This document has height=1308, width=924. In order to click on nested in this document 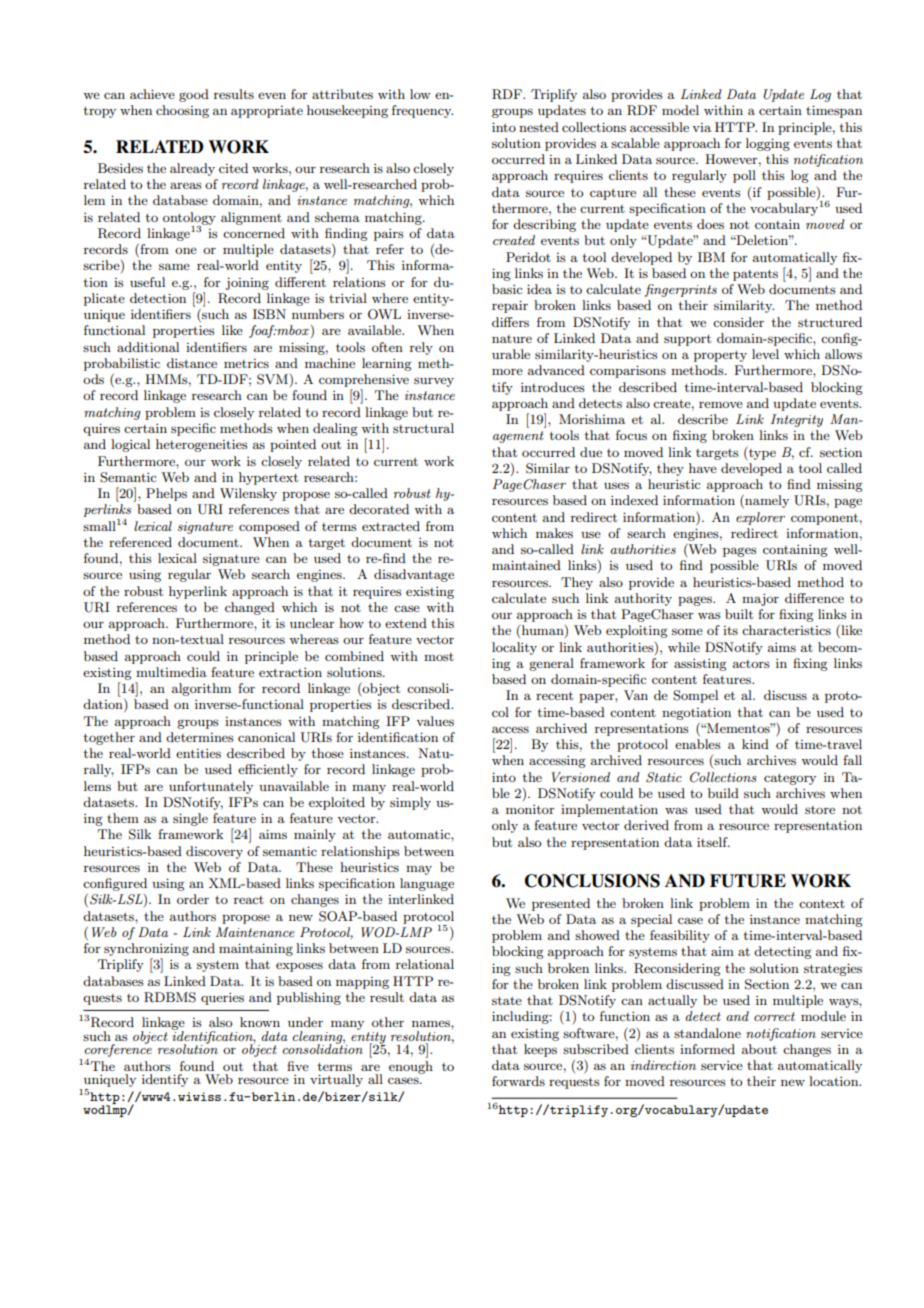, I will do `click(539, 127)`.
